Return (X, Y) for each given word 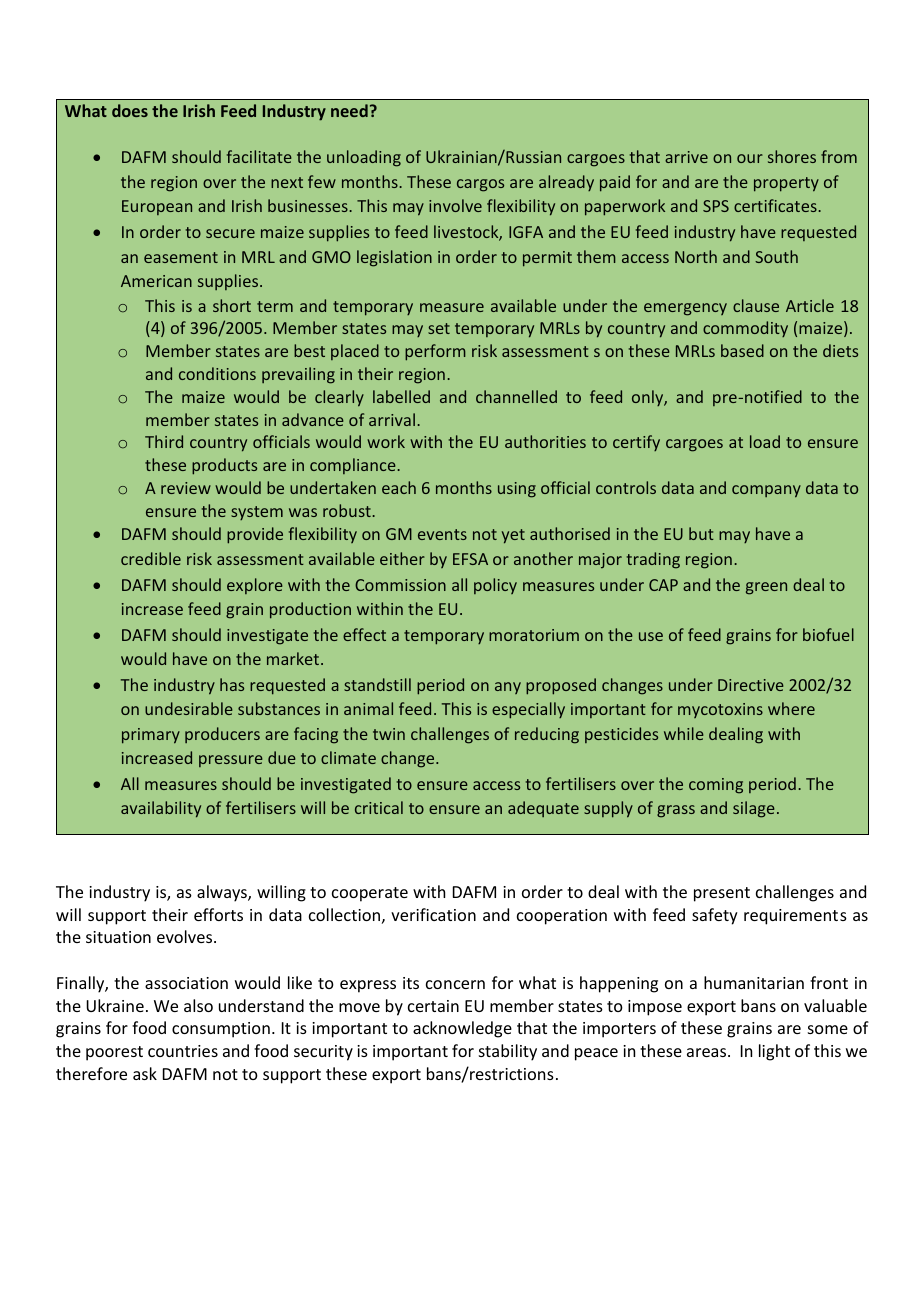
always (223, 893)
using (517, 490)
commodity (745, 329)
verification (433, 914)
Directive (751, 685)
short (232, 305)
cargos (480, 185)
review (186, 488)
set (439, 328)
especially (528, 710)
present (722, 894)
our (750, 158)
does (130, 110)
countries (183, 1051)
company (766, 491)
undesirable (189, 708)
